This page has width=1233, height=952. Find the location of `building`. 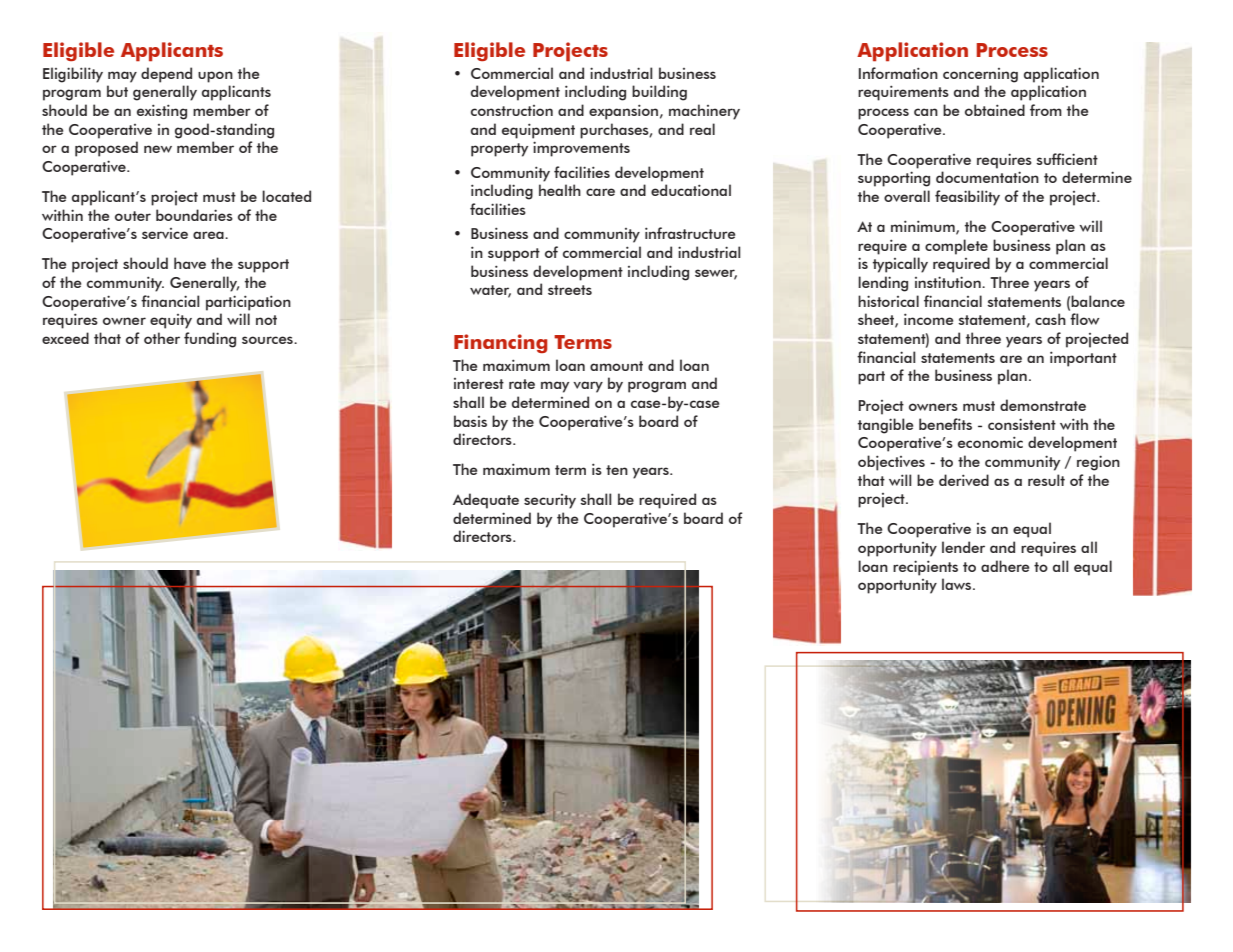

building is located at coordinates (659, 93).
